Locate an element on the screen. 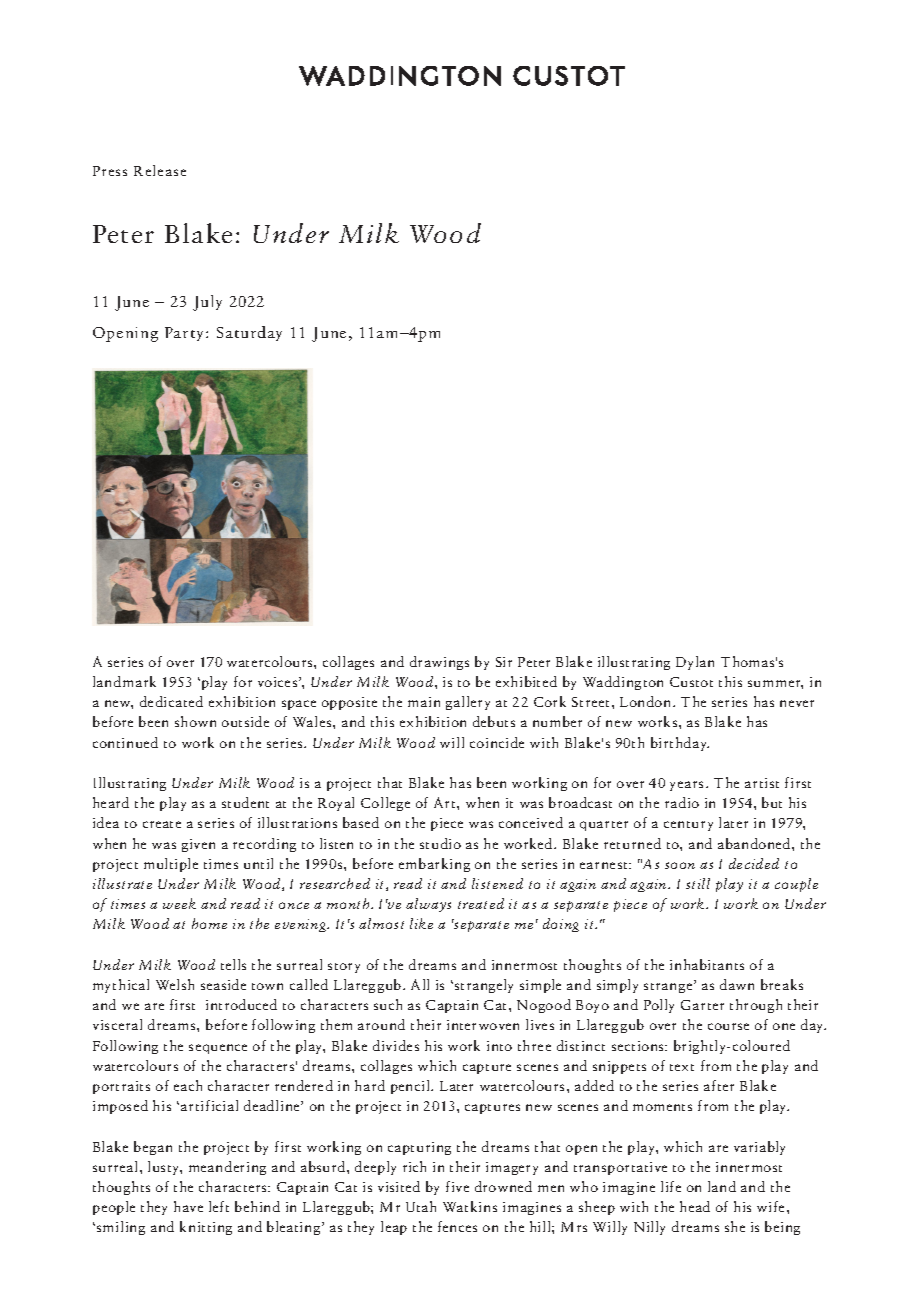 The height and width of the screenshot is (1308, 924). Saturday is located at coordinates (249, 333).
